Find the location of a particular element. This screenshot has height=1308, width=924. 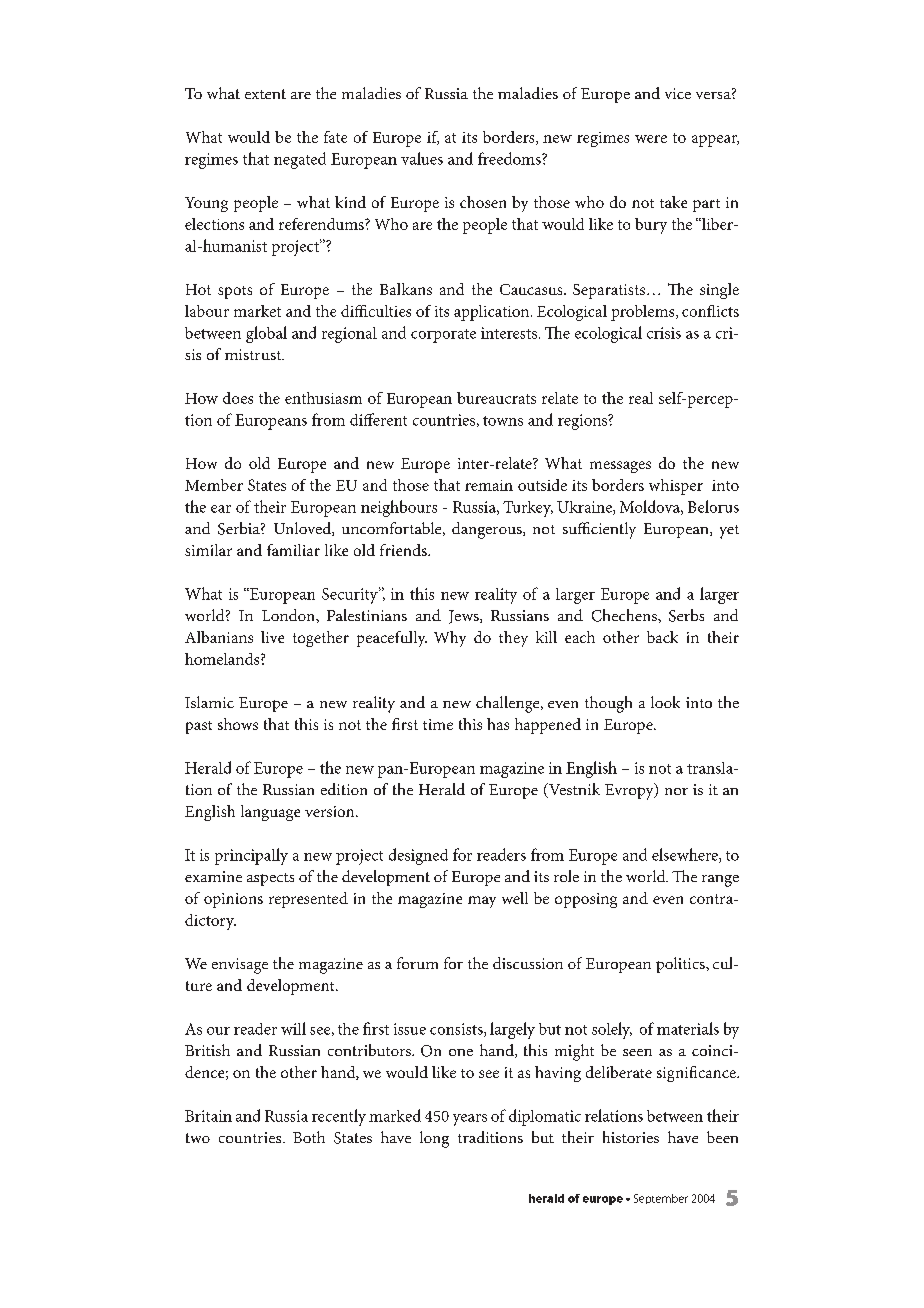

nor is located at coordinates (676, 791).
